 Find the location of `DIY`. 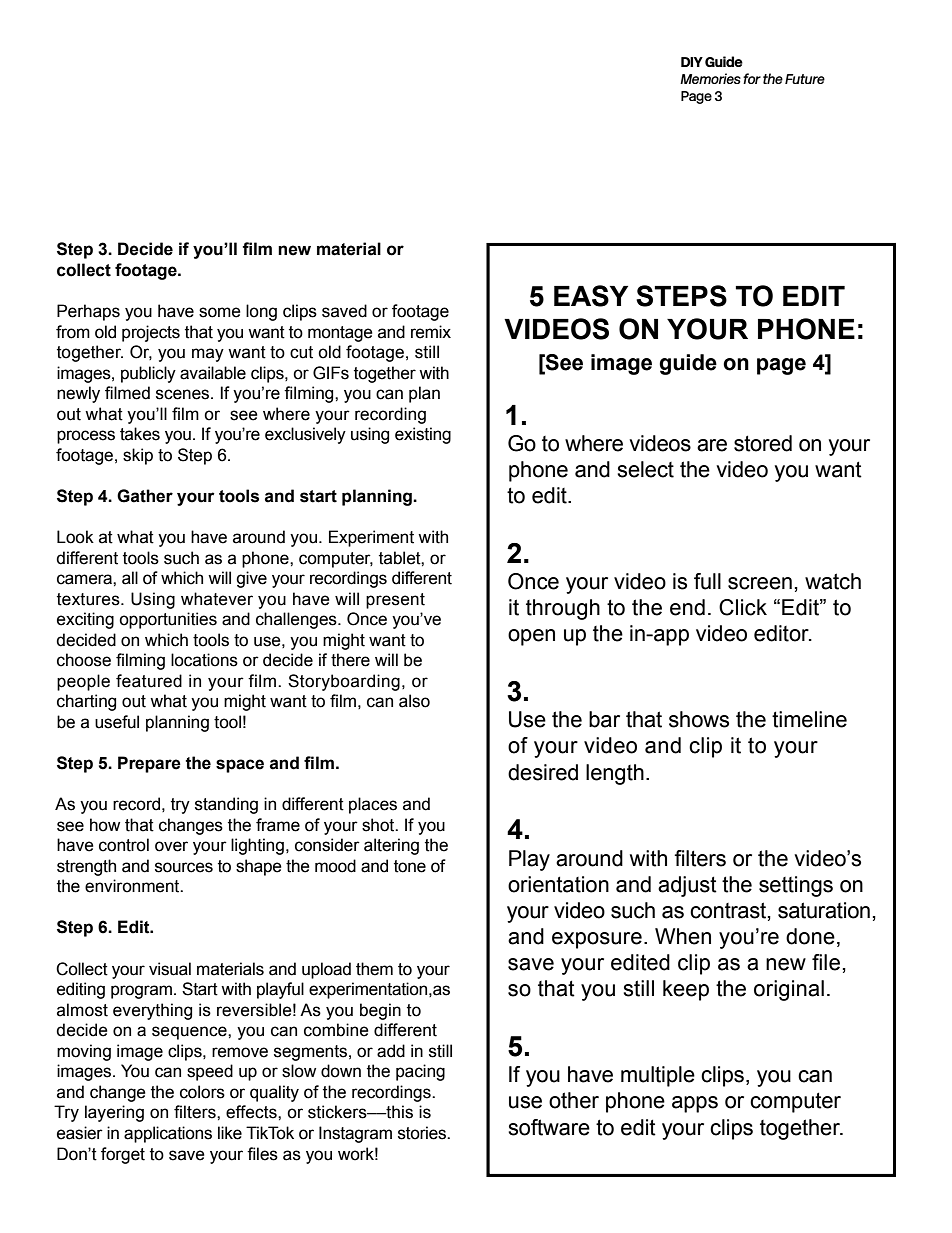

DIY is located at coordinates (692, 62).
